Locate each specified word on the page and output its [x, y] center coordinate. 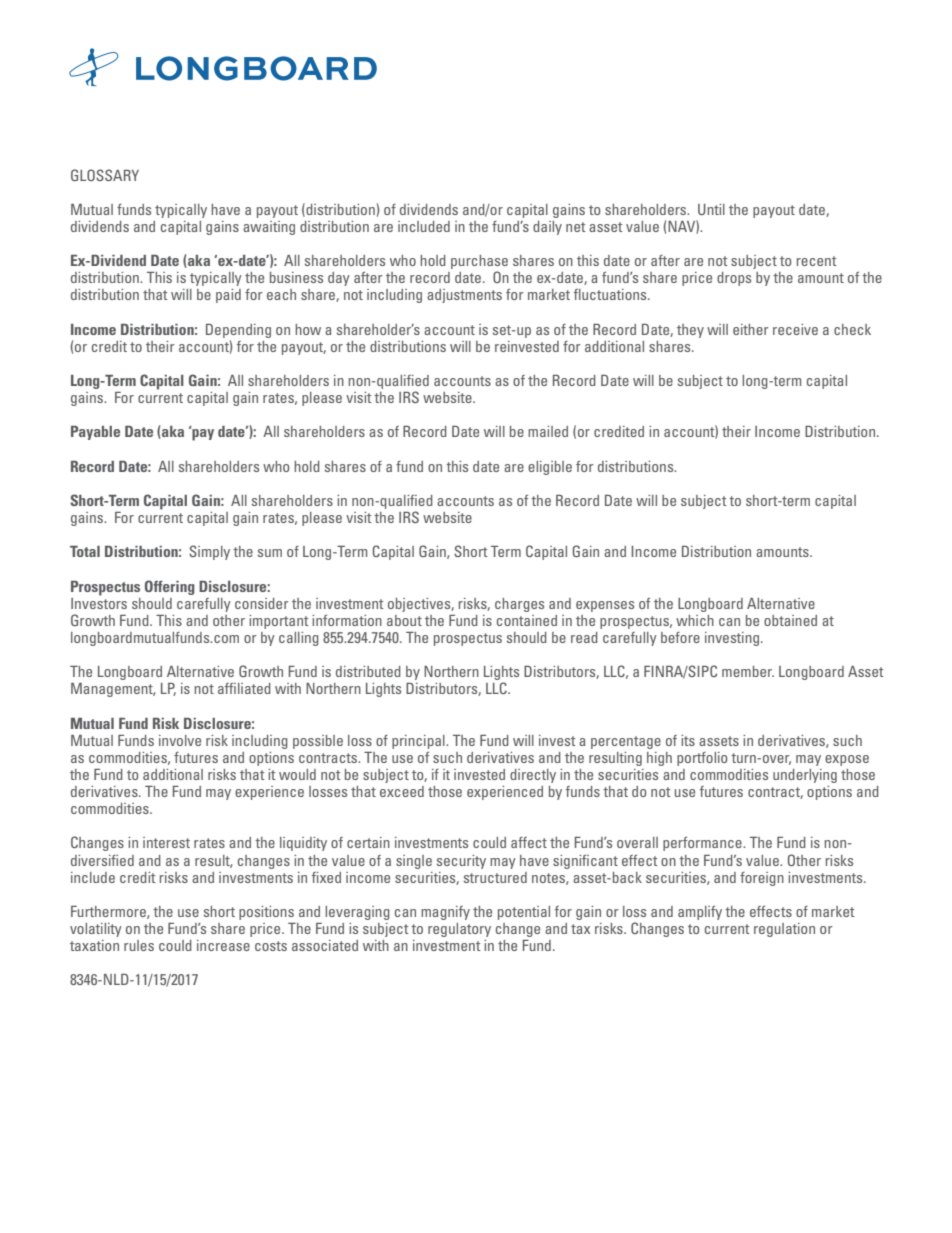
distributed [368, 671]
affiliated [244, 688]
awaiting [269, 228]
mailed [548, 431]
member [748, 671]
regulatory [459, 930]
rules [139, 945]
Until [711, 209]
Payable [95, 433]
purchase [479, 263]
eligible [550, 468]
